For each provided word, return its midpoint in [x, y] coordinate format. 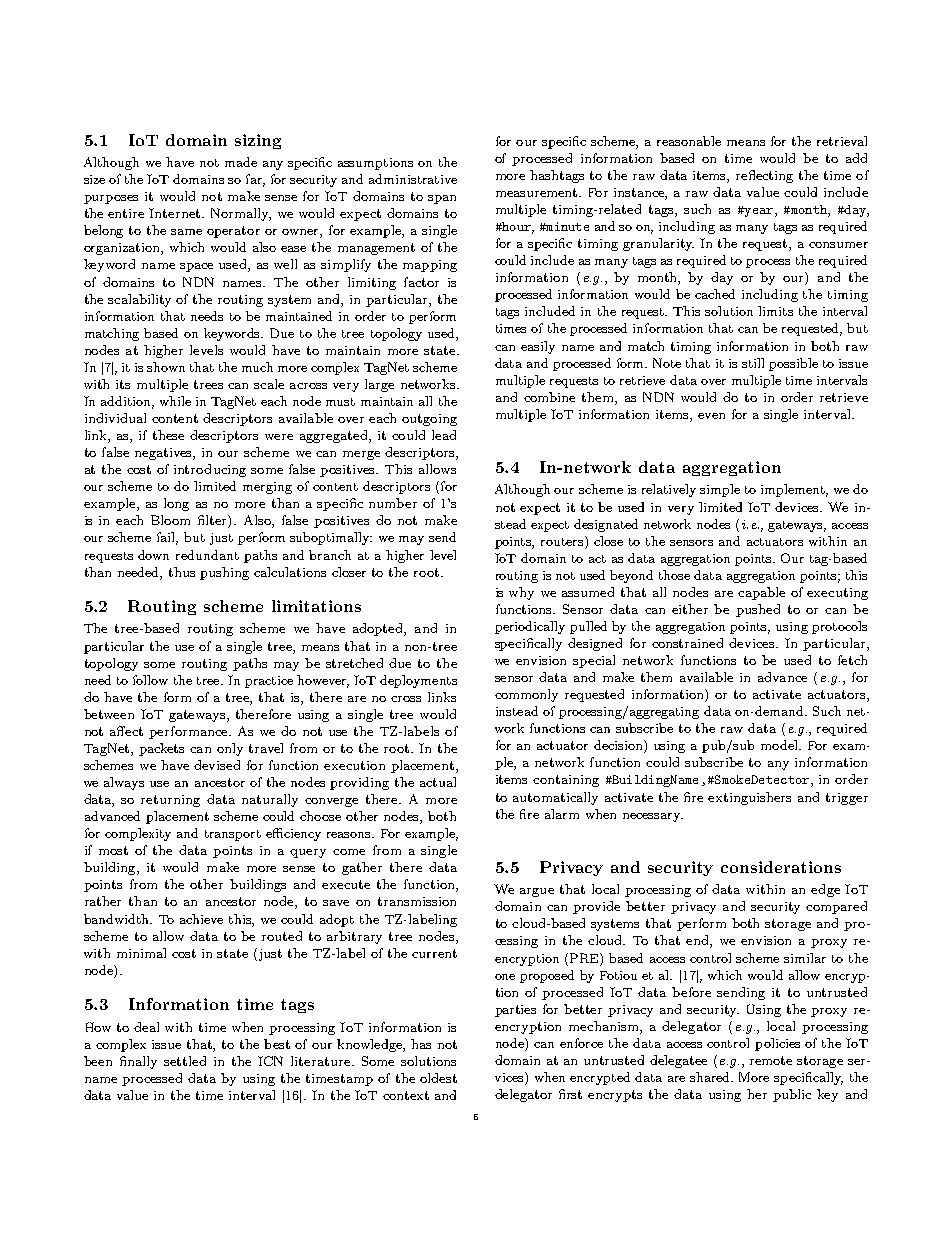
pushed [758, 610]
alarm [562, 814]
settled [185, 1061]
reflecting [764, 176]
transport [233, 835]
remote [771, 1060]
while [175, 401]
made [241, 162]
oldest [438, 1078]
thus [182, 572]
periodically [530, 627]
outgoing [429, 420]
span [442, 199]
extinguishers [749, 798]
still [753, 363]
